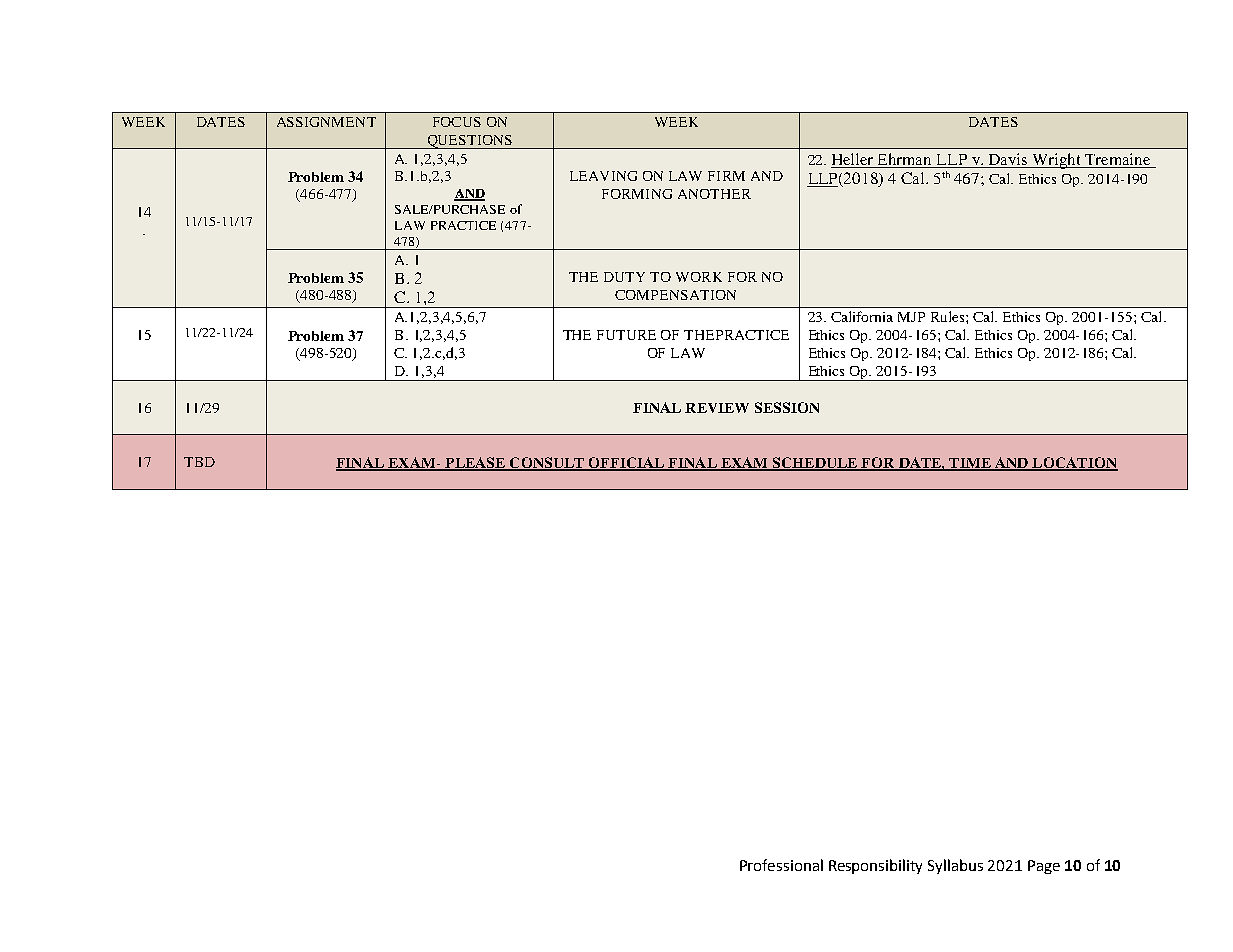 The height and width of the page is (952, 1233). Describe the element at coordinates (199, 462) in the page. I see `TBD` at that location.
